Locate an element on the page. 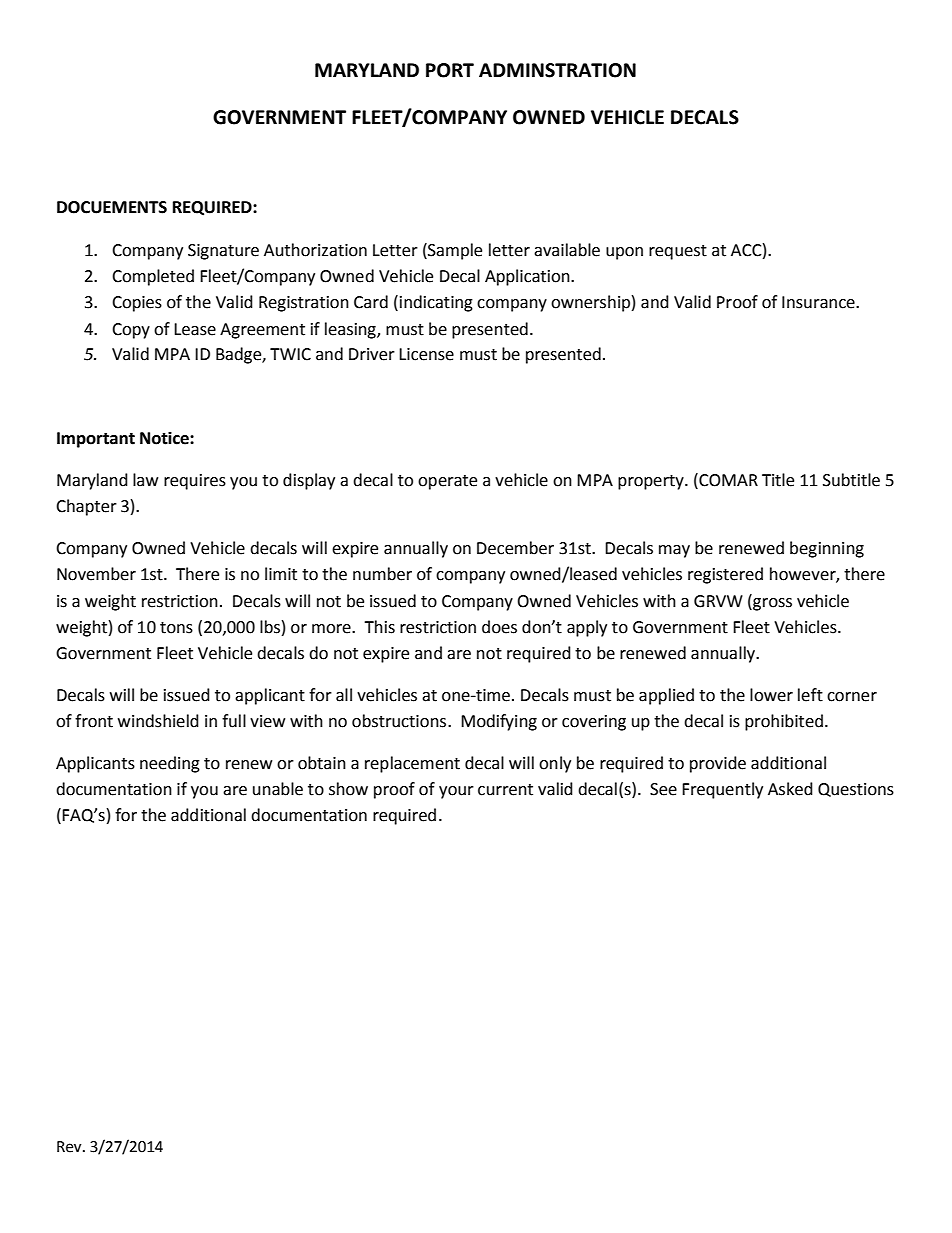 The height and width of the document is (1233, 952). ADMINSTRATION is located at coordinates (557, 70).
